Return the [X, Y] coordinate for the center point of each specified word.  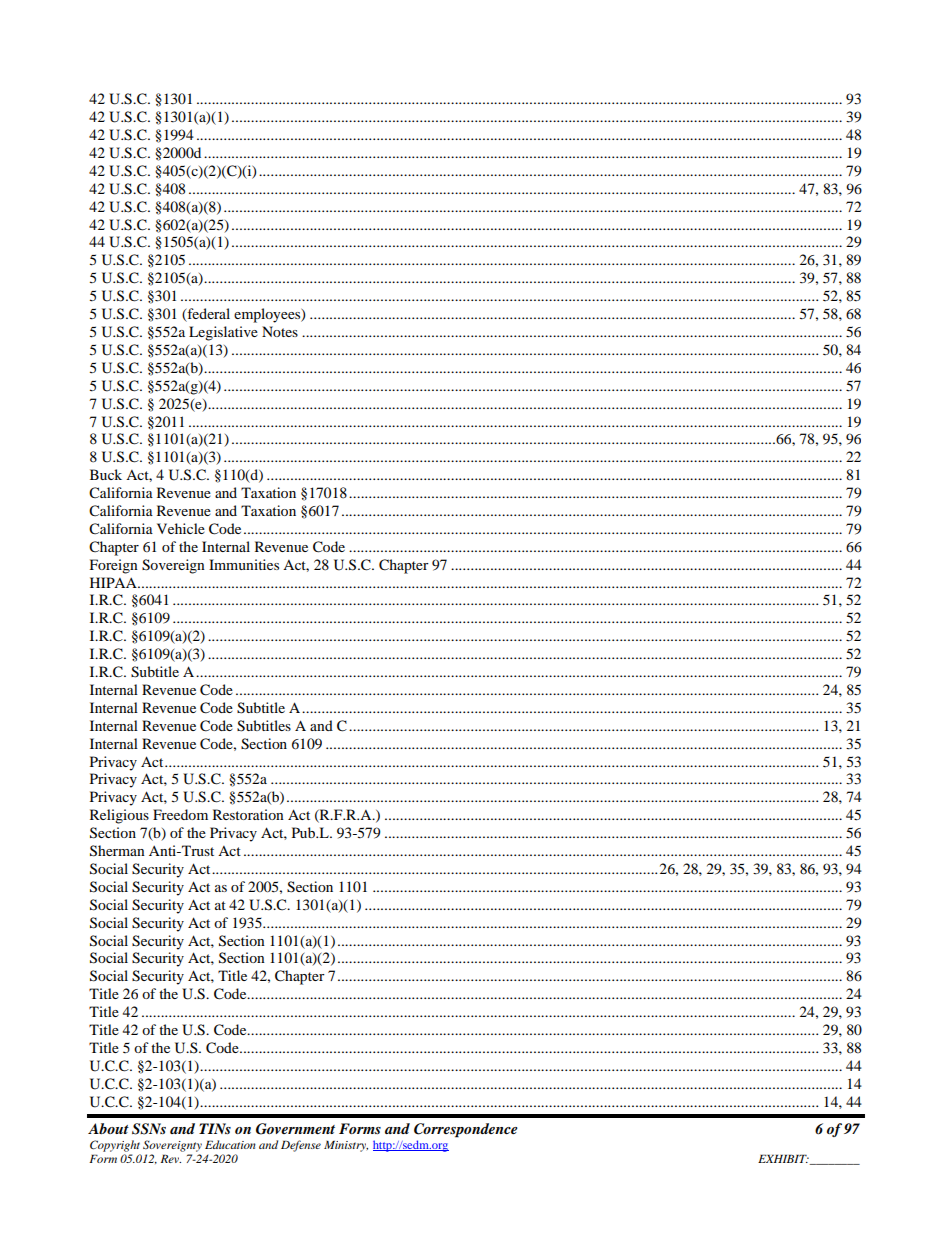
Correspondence [466, 1130]
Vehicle [181, 528]
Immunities [244, 564]
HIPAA [114, 582]
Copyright [115, 1146]
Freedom [180, 814]
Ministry [346, 1146]
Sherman [117, 851]
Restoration [248, 814]
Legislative [223, 333]
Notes [280, 331]
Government [295, 1129]
